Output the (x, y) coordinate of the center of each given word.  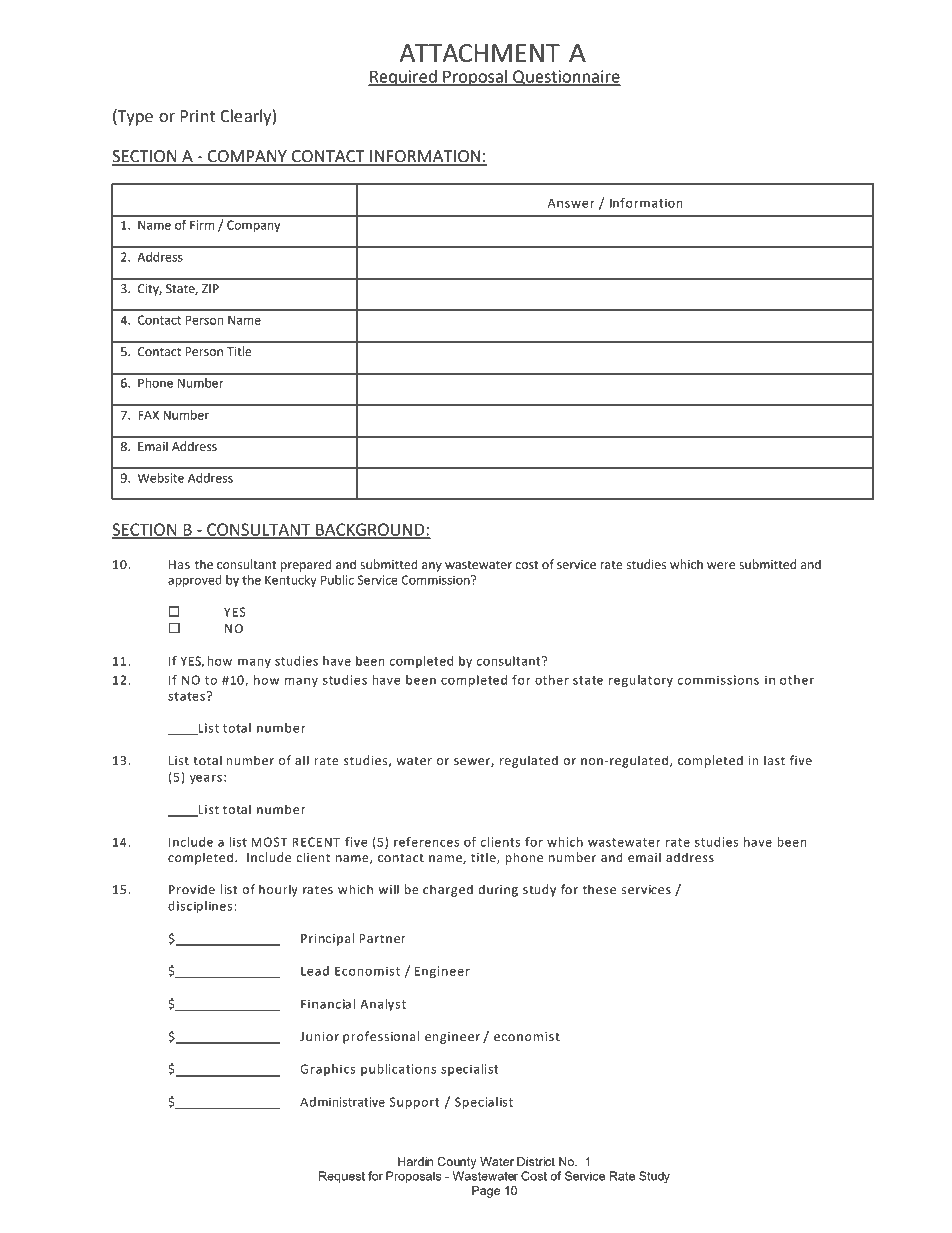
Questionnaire (566, 78)
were (721, 566)
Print (197, 116)
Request (342, 1177)
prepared (306, 565)
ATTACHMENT (480, 53)
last (774, 760)
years (206, 779)
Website (161, 478)
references (426, 842)
